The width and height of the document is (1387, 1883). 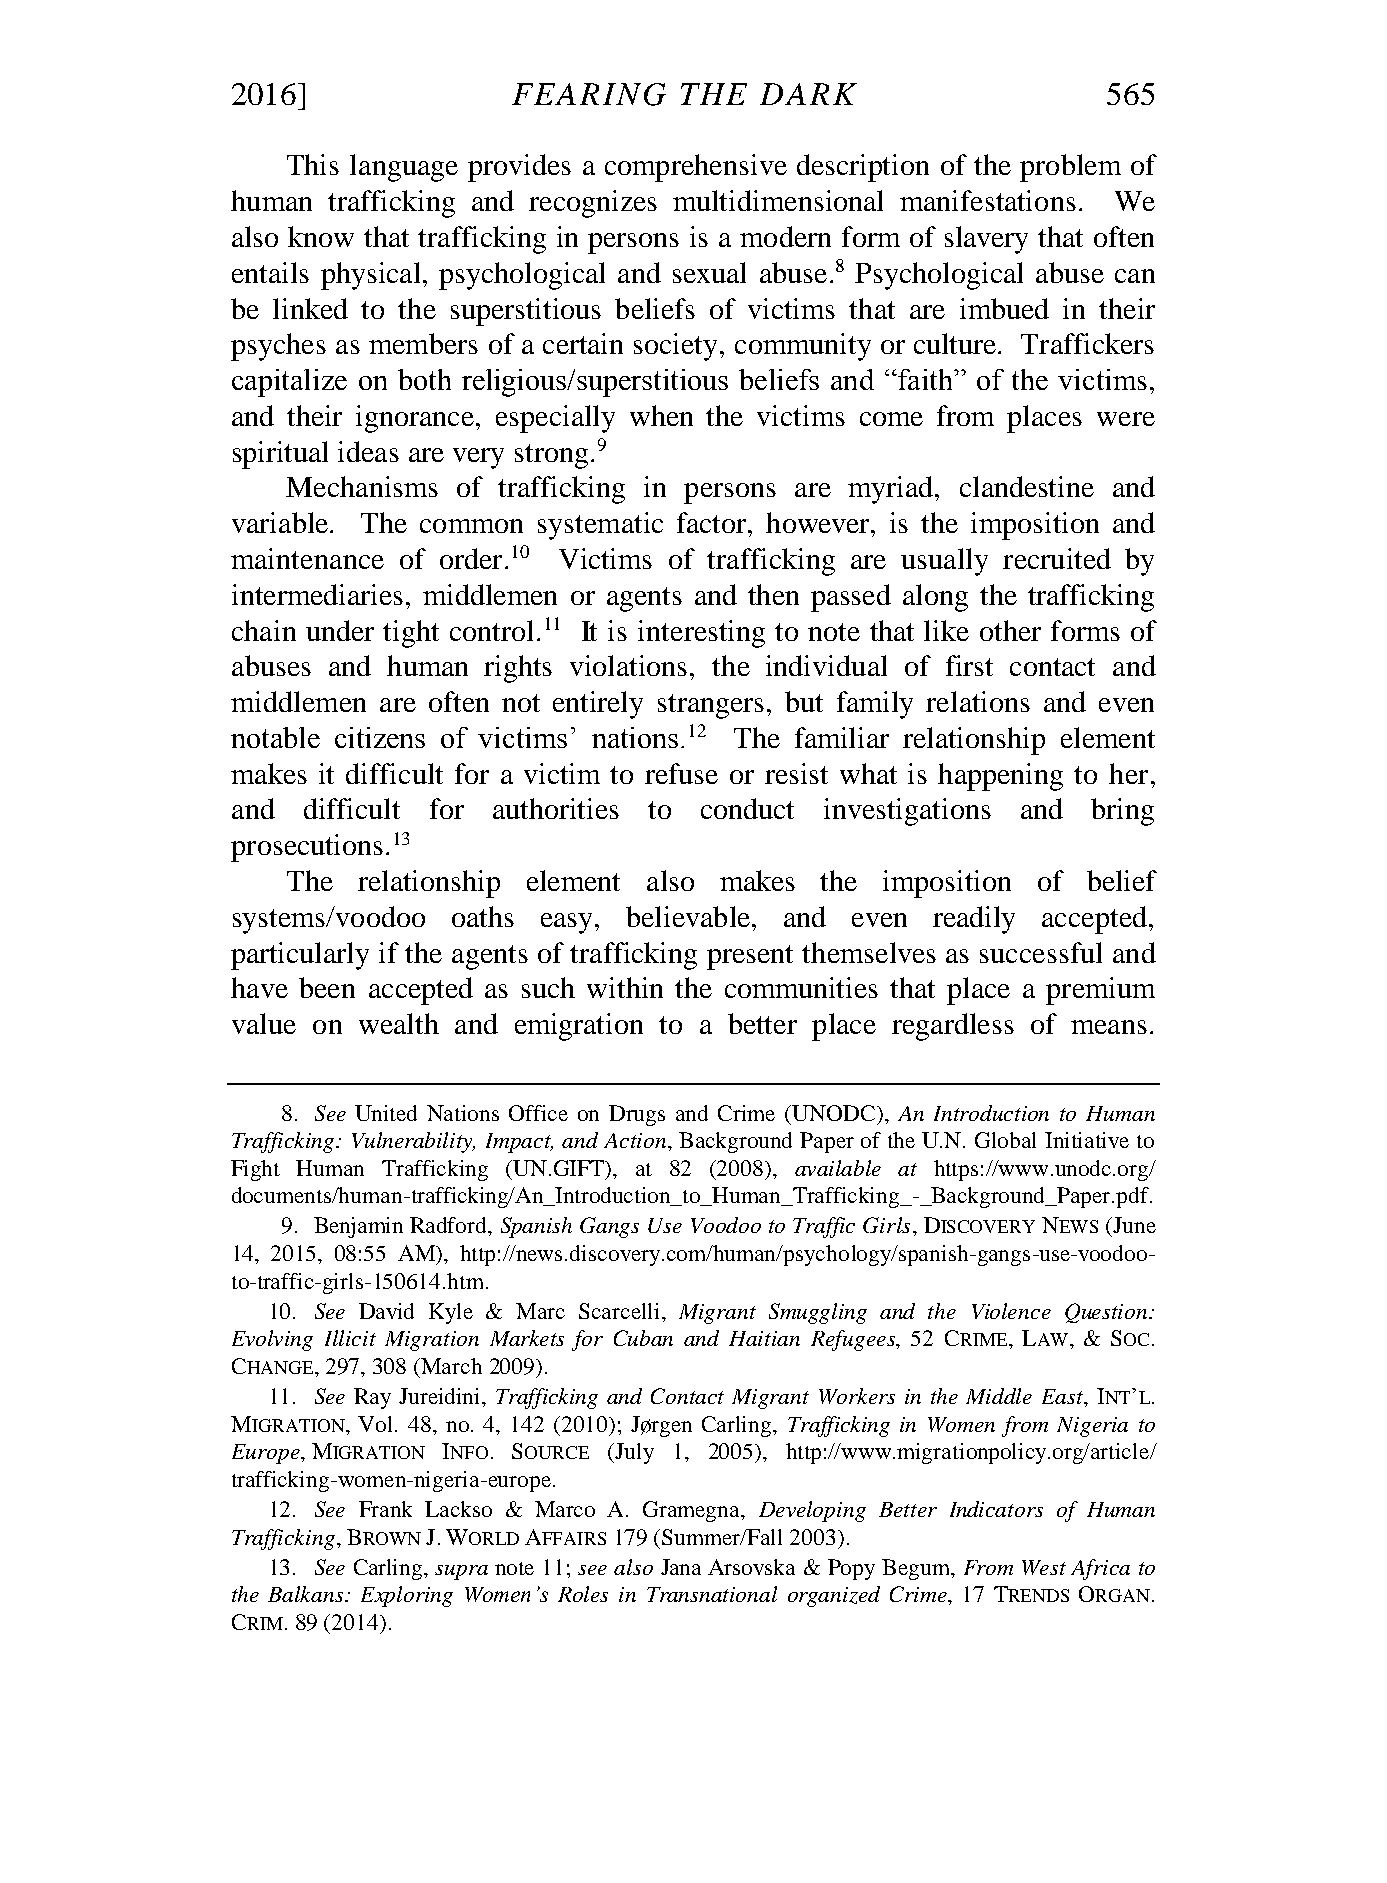 I want to click on interesting, so click(x=701, y=634).
